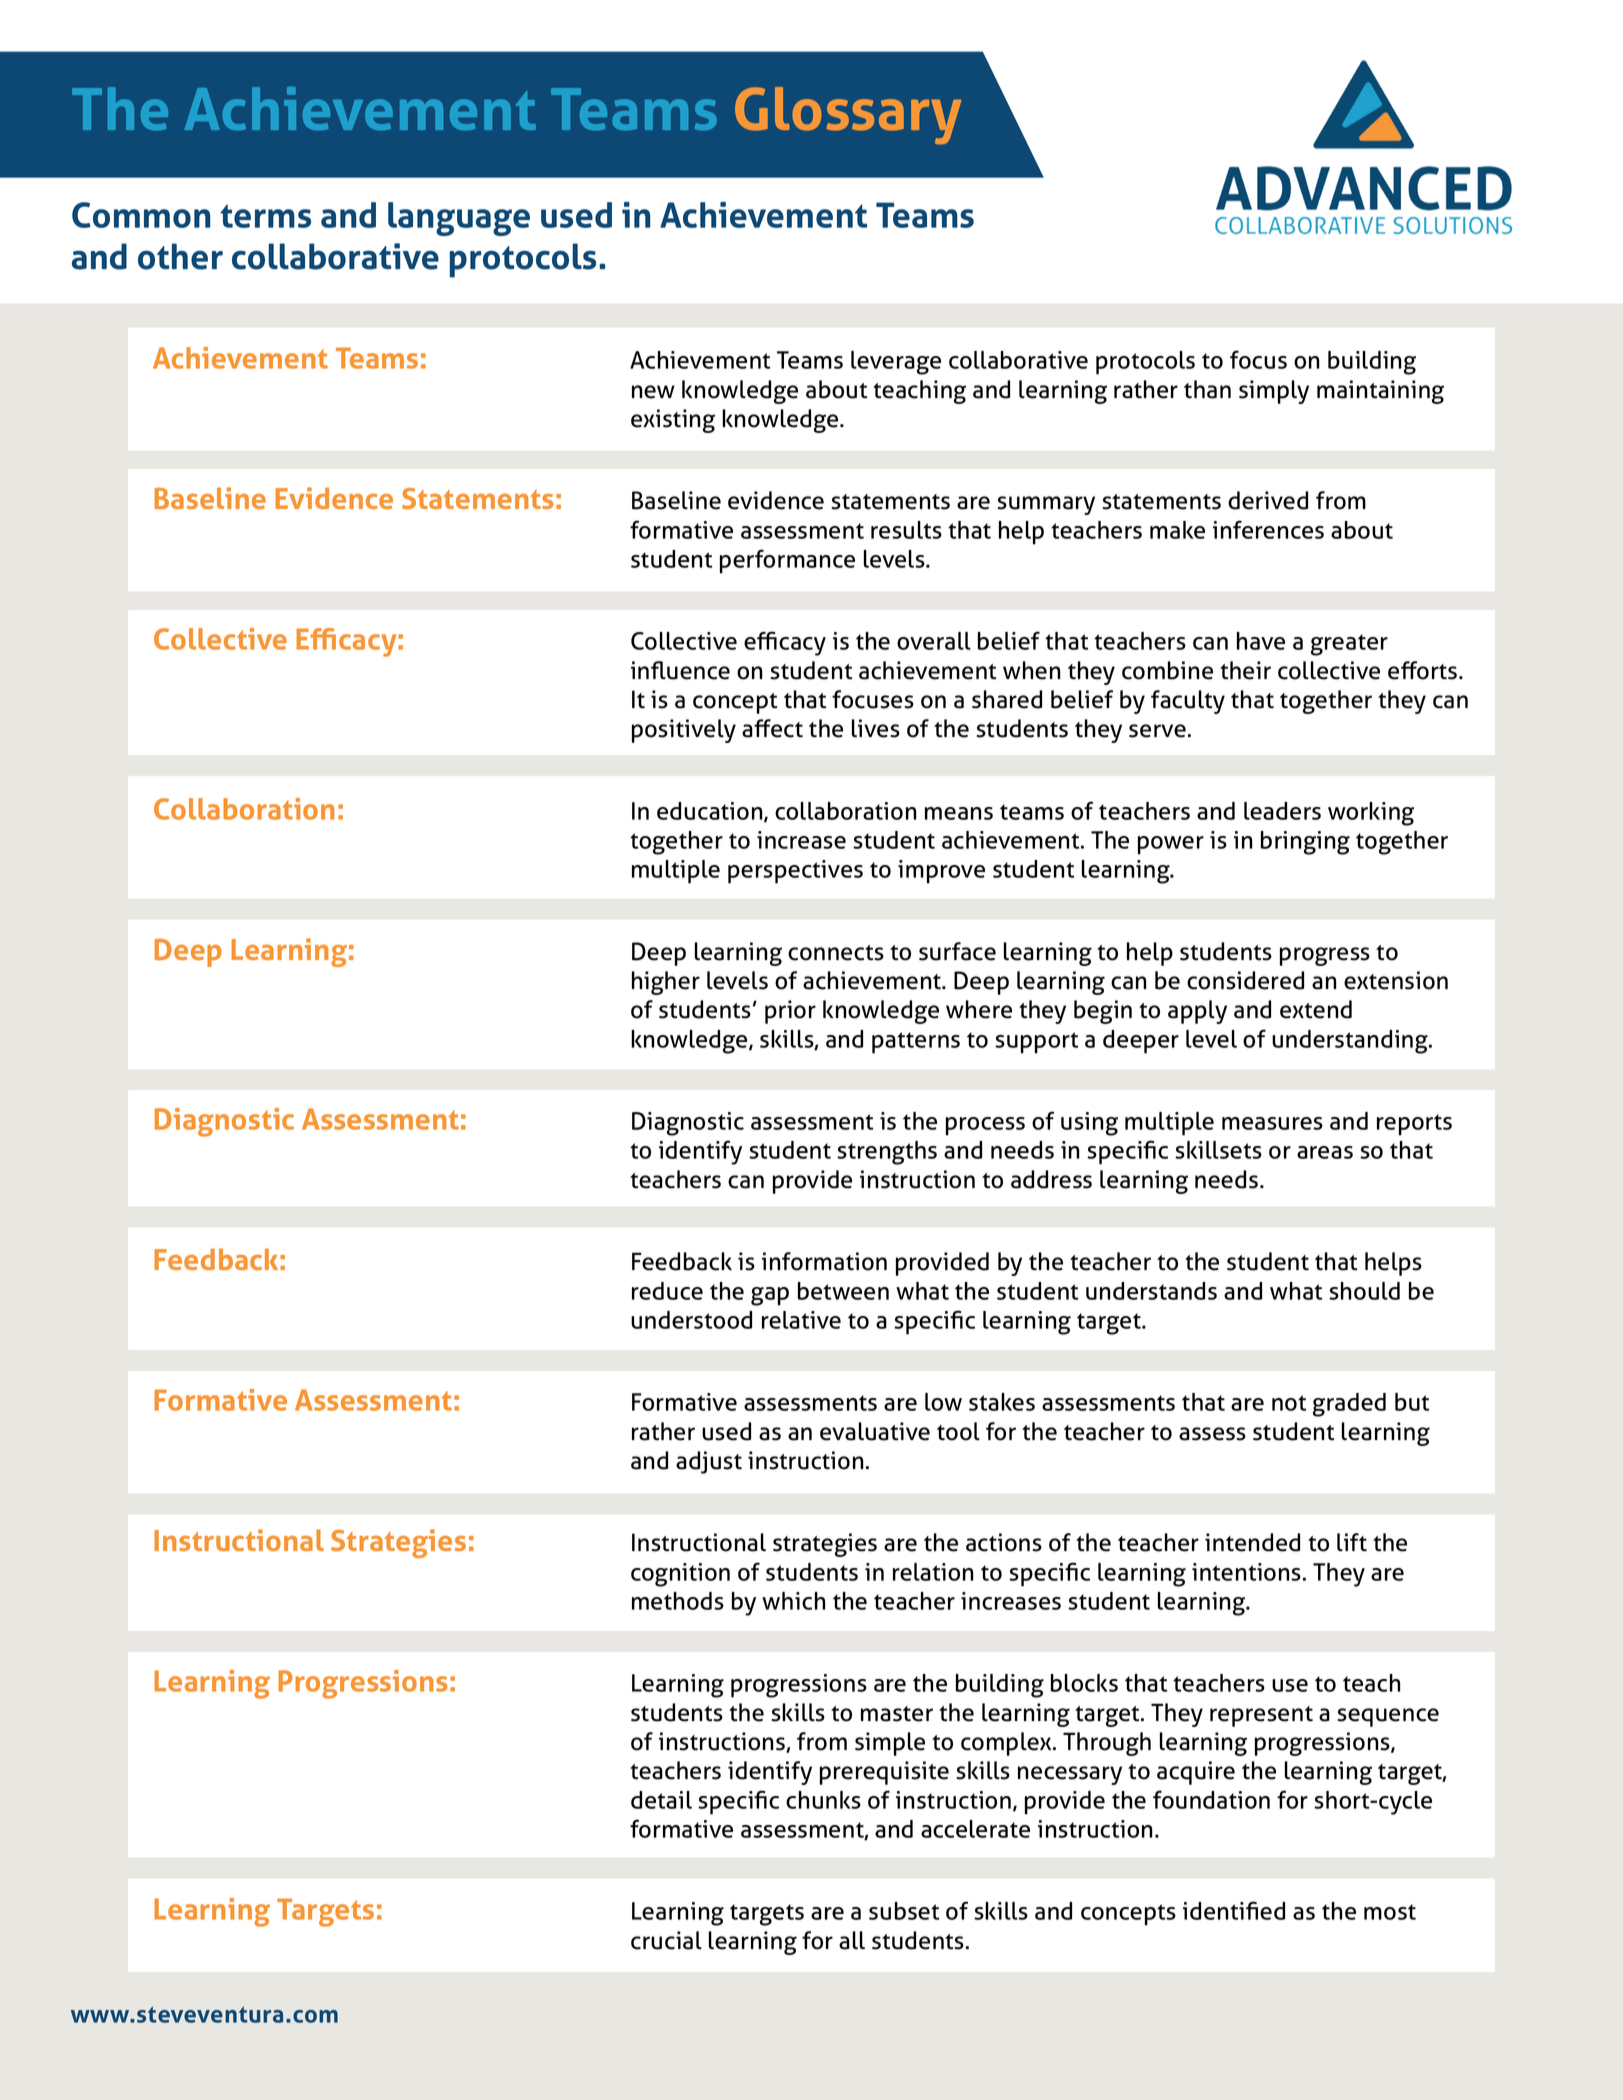  What do you see at coordinates (848, 115) in the screenshot?
I see `Glossary` at bounding box center [848, 115].
